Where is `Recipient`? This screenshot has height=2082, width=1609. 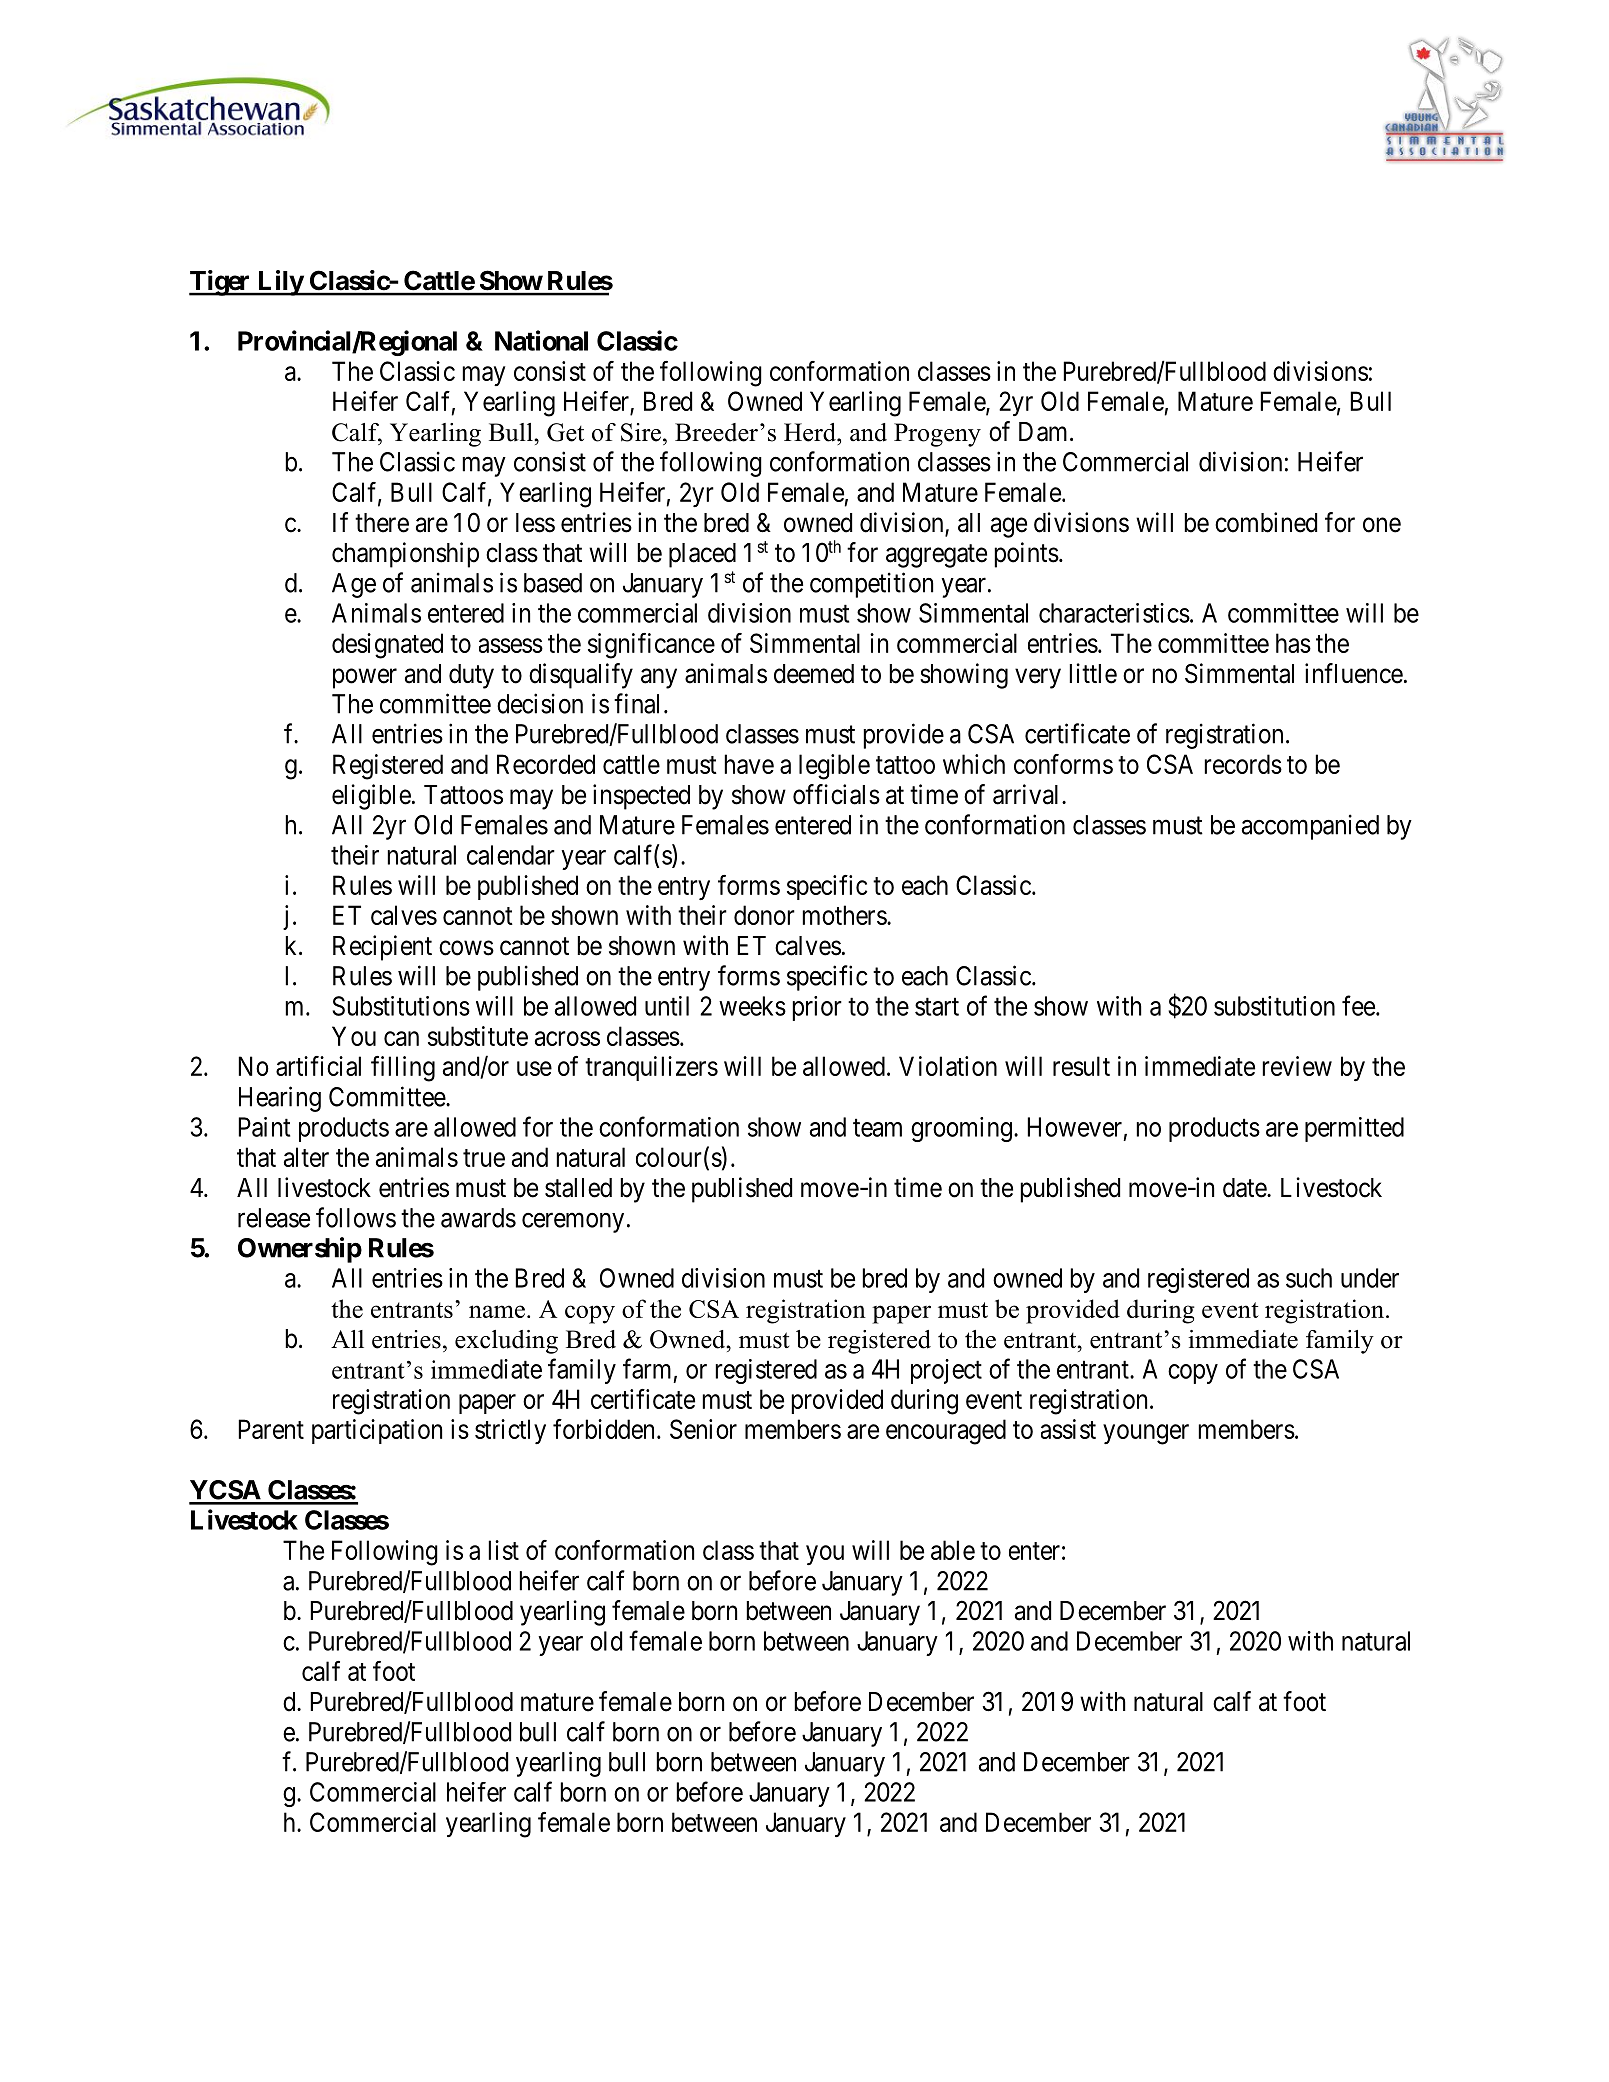
Recipient is located at coordinates (382, 948).
